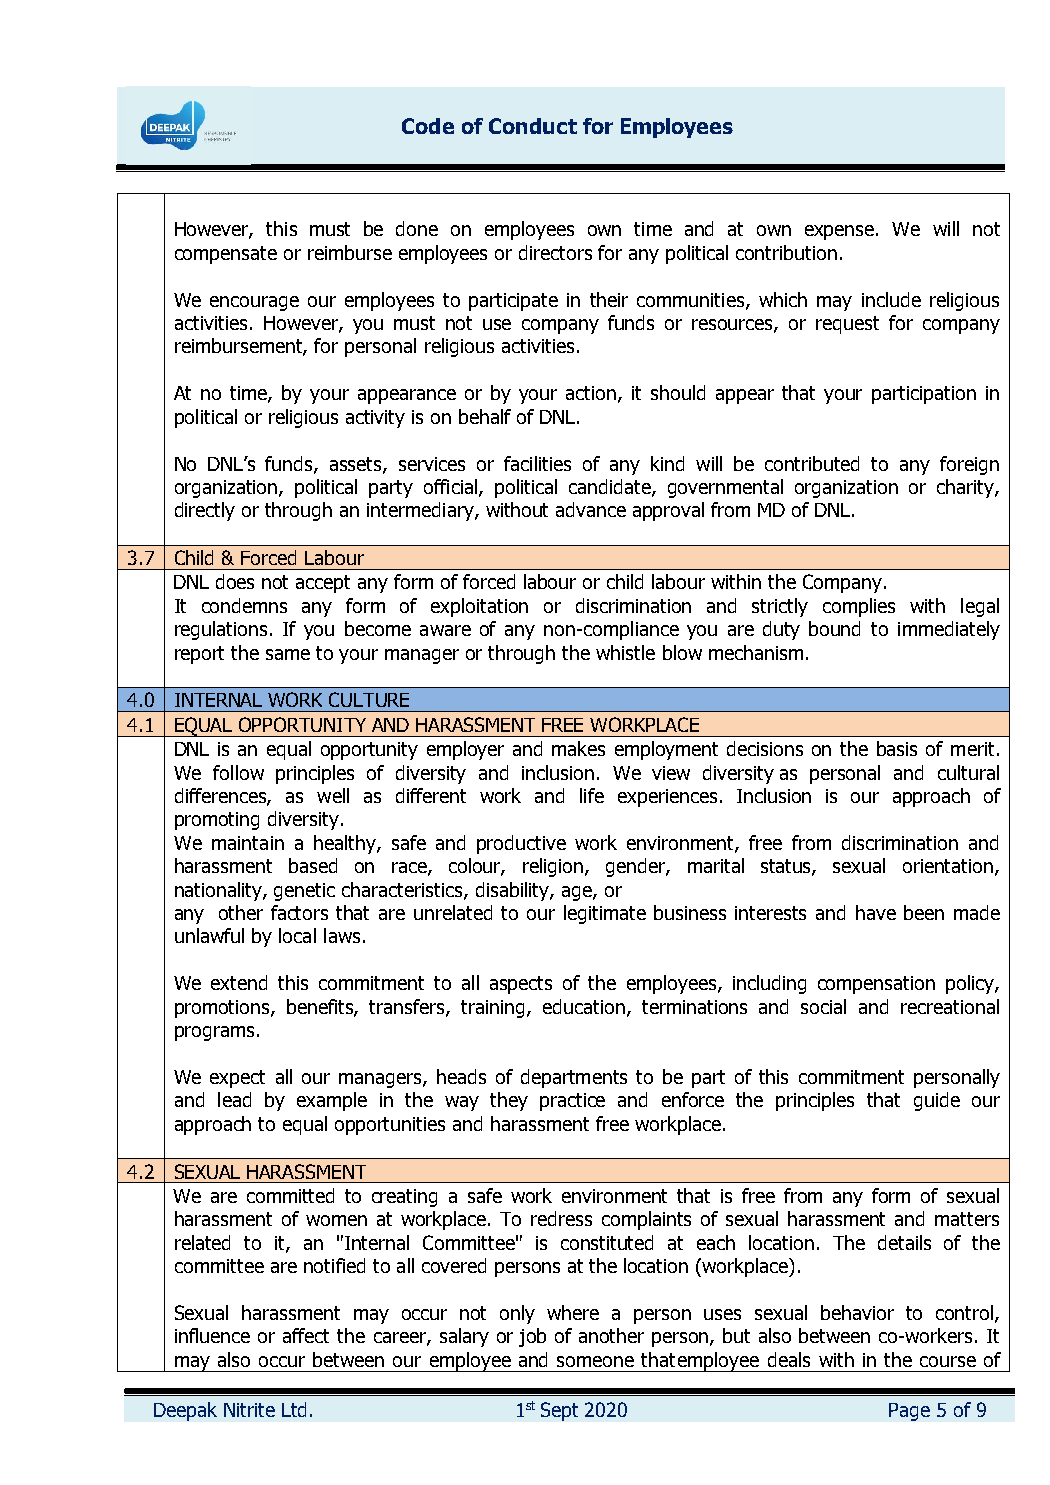 The width and height of the document is (1050, 1485). Describe the element at coordinates (533, 126) in the document. I see `Conduct` at that location.
